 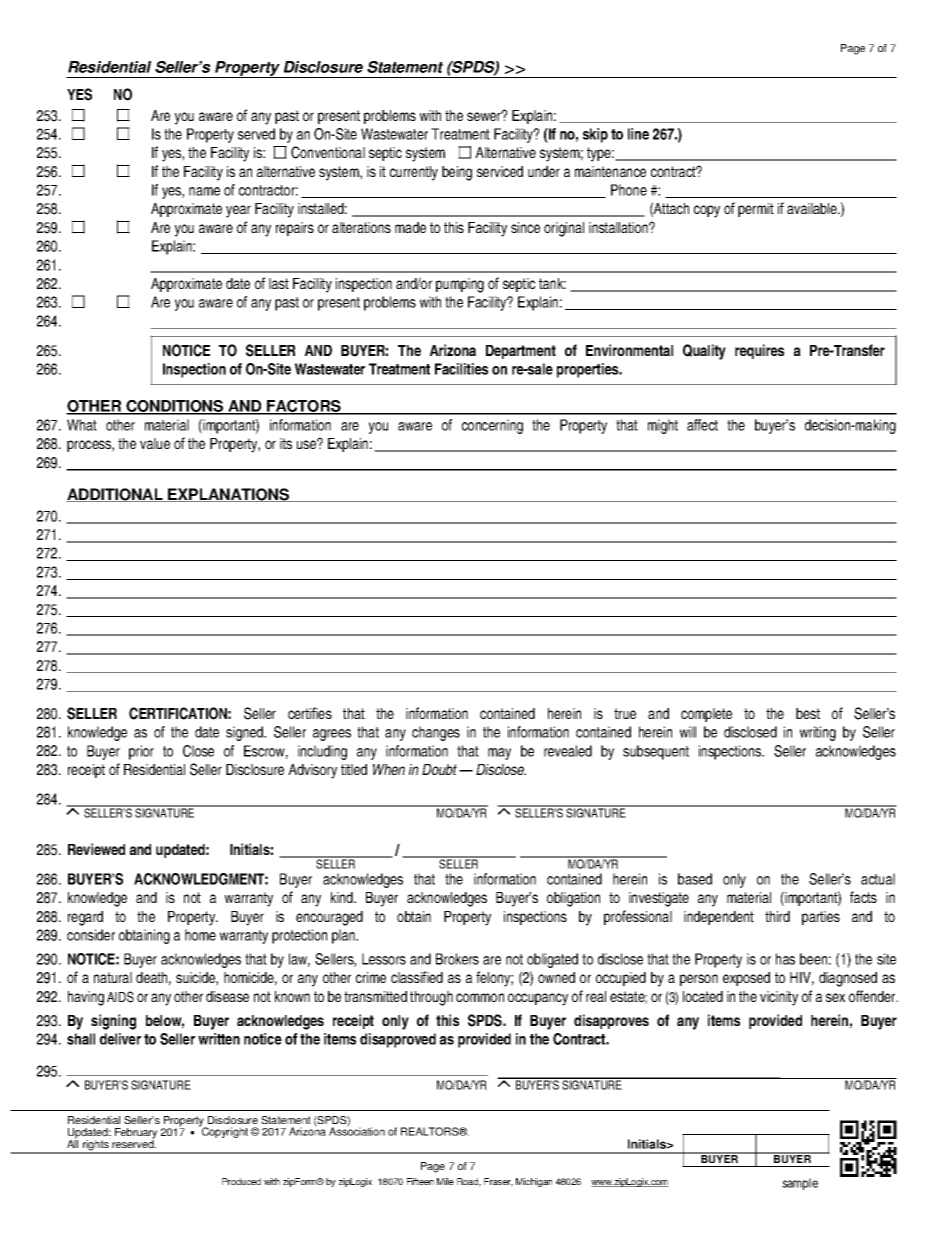 I want to click on requires, so click(x=759, y=351).
